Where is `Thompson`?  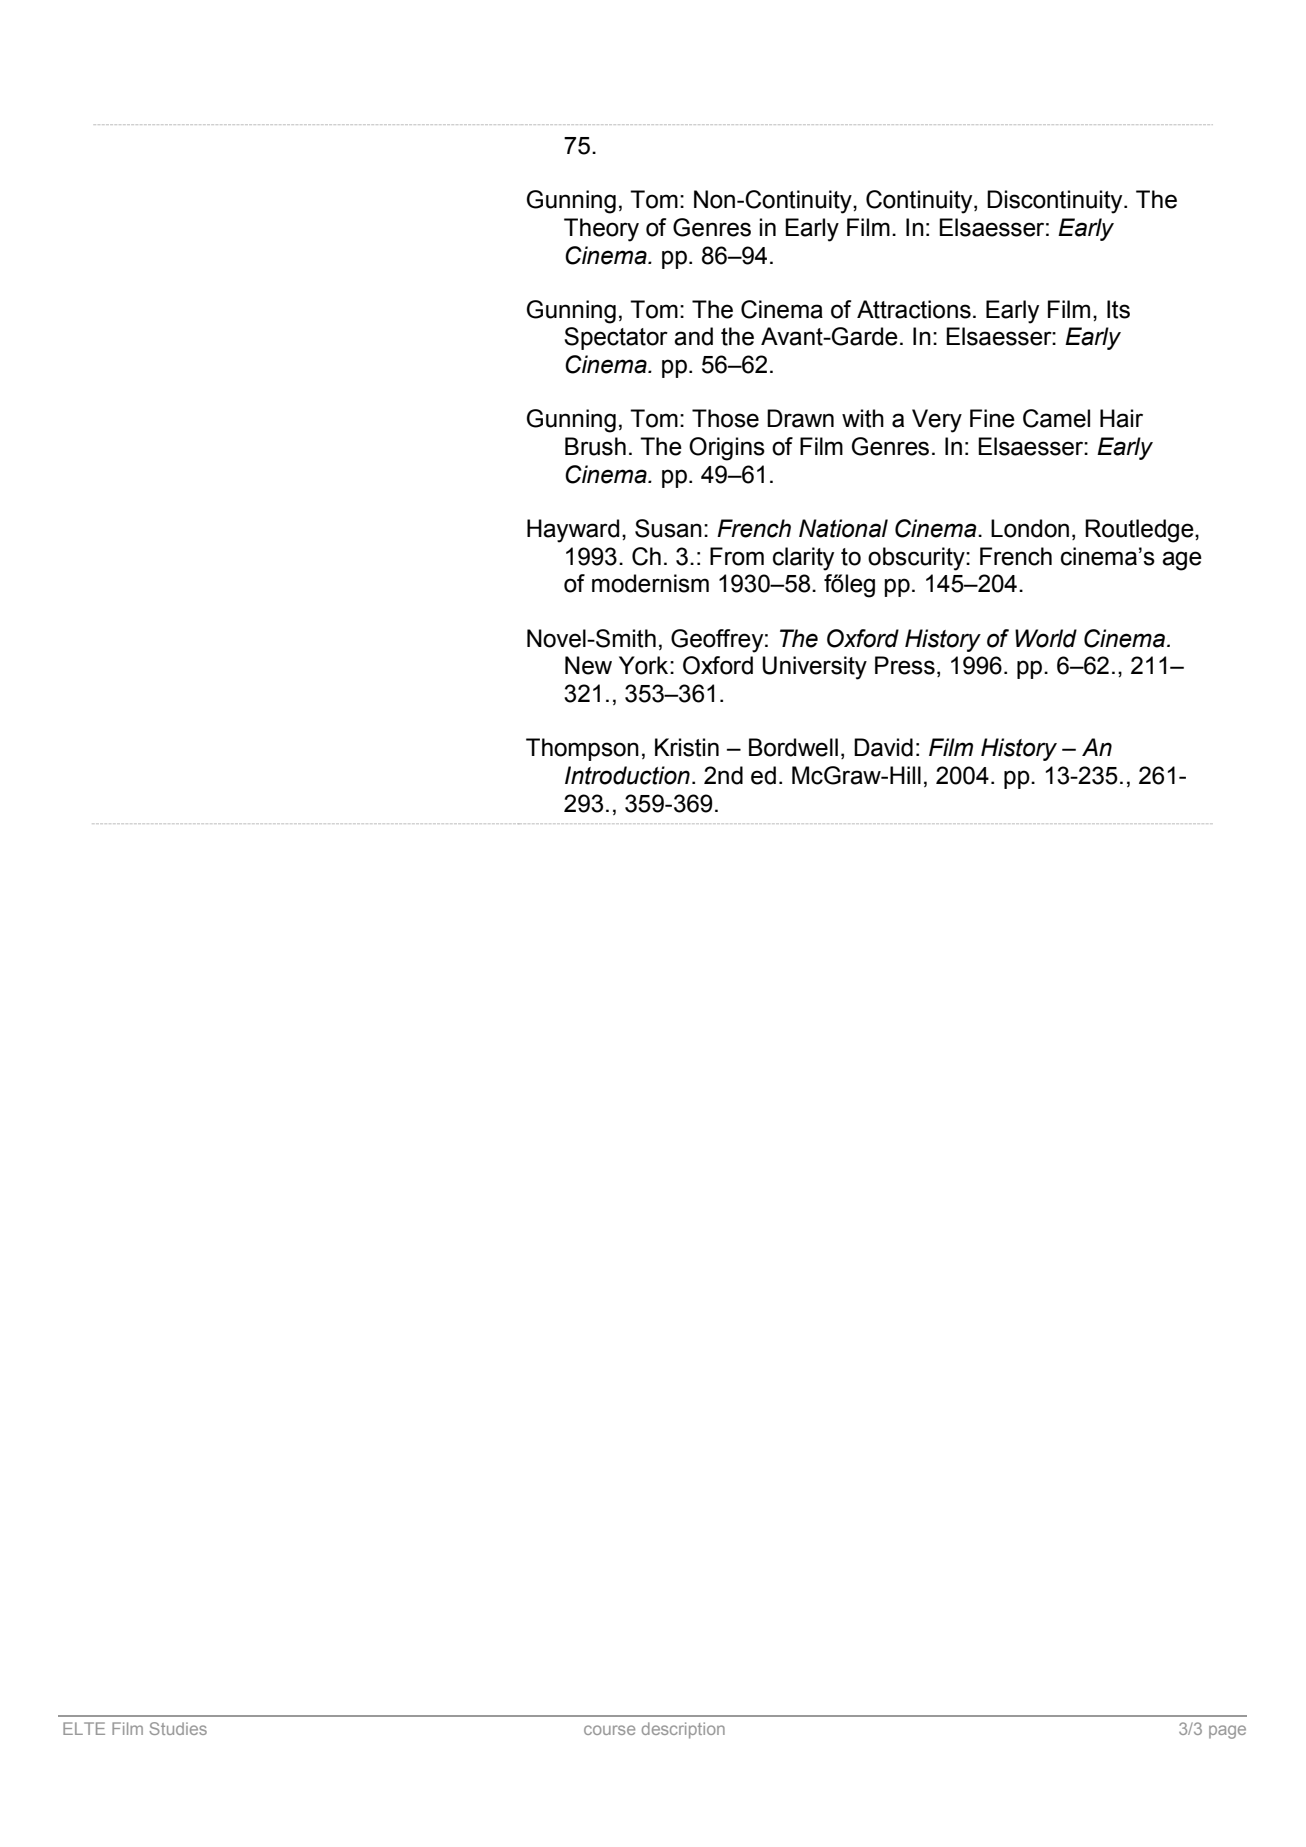
Thompson is located at coordinates (582, 749).
